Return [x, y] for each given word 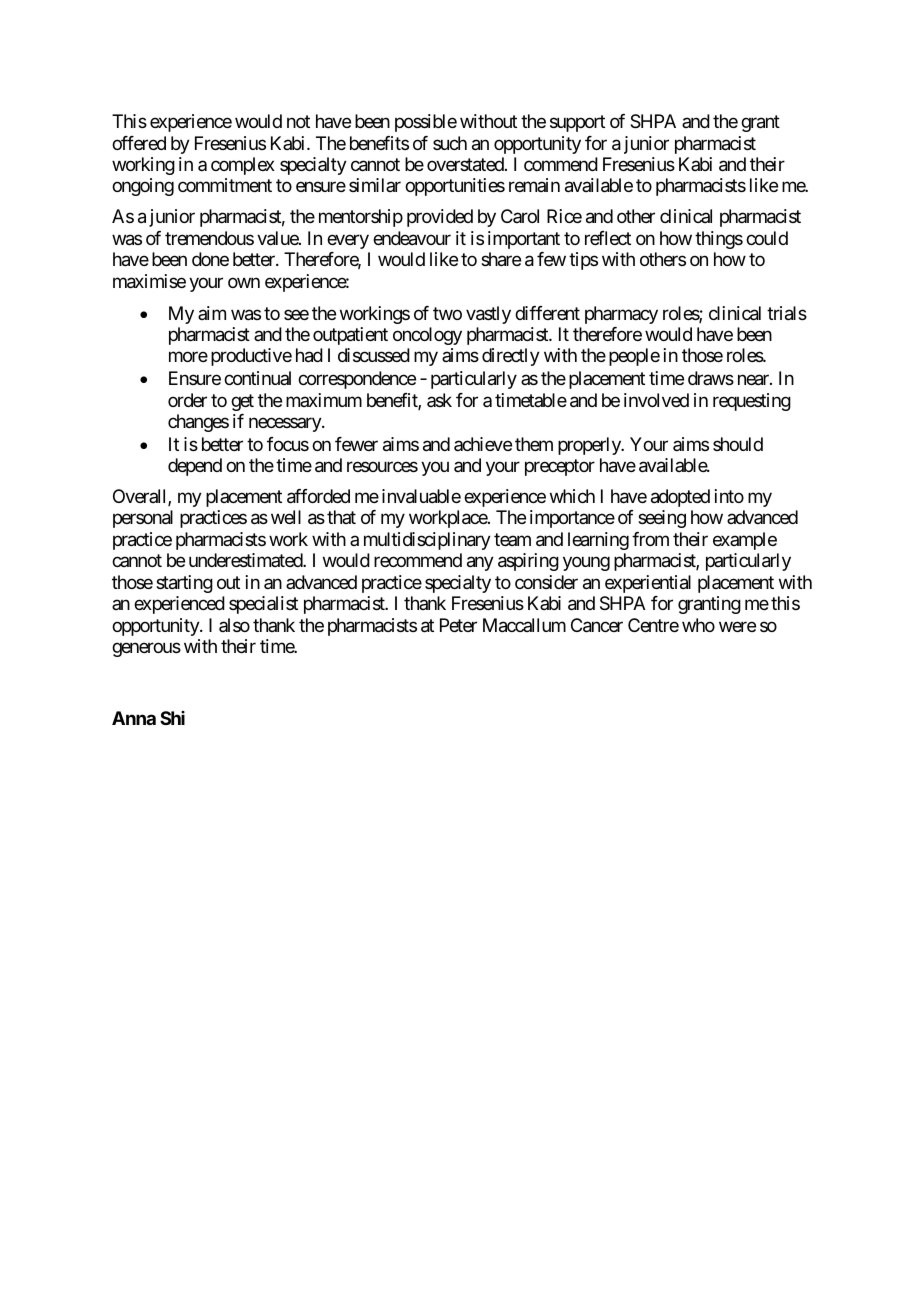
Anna [134, 718]
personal [143, 519]
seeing [662, 519]
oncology [427, 336]
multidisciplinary [427, 541]
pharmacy [621, 315]
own [244, 282]
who [698, 625]
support [577, 123]
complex [243, 166]
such [450, 143]
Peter [458, 625]
